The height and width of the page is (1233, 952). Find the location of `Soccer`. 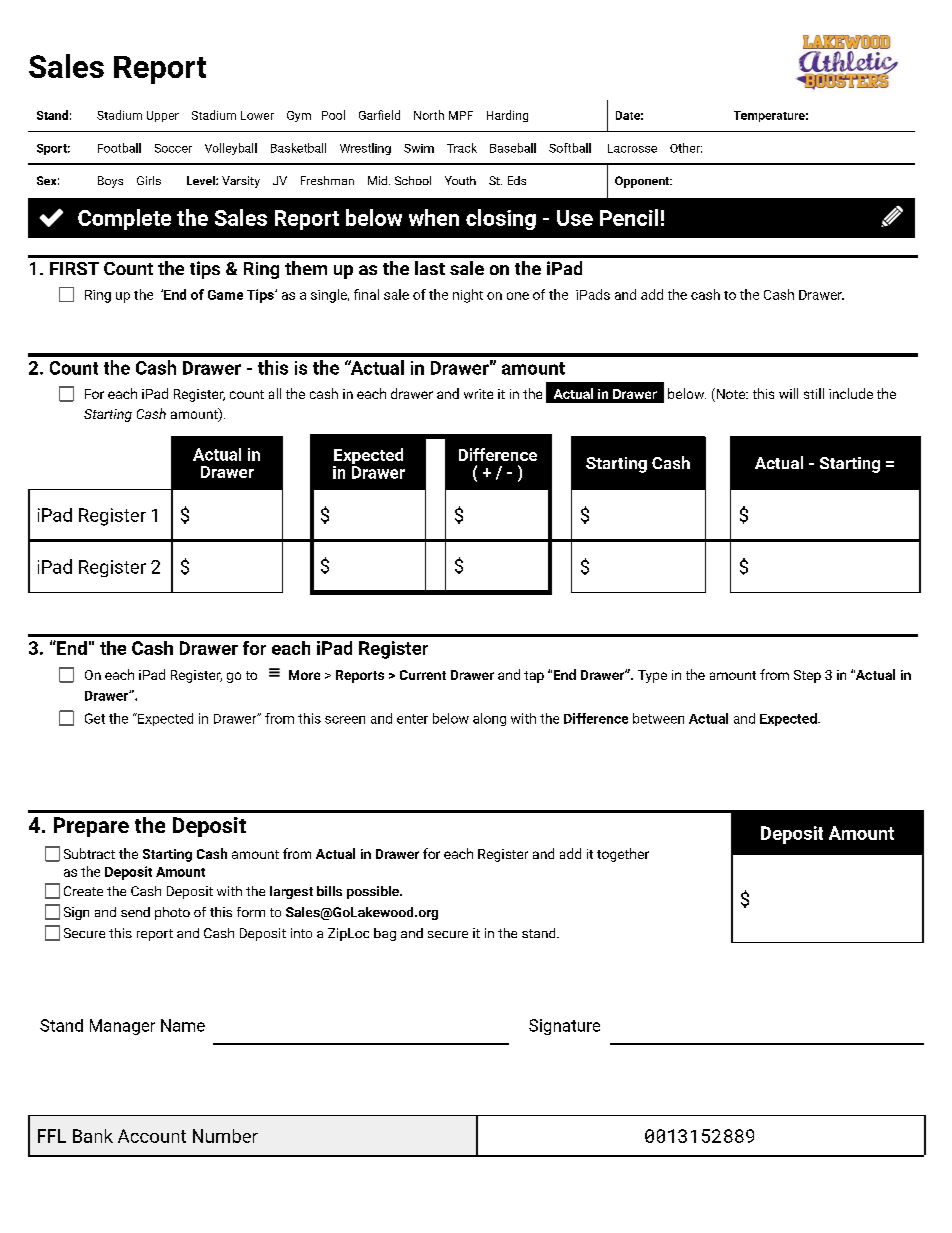

Soccer is located at coordinates (173, 148).
